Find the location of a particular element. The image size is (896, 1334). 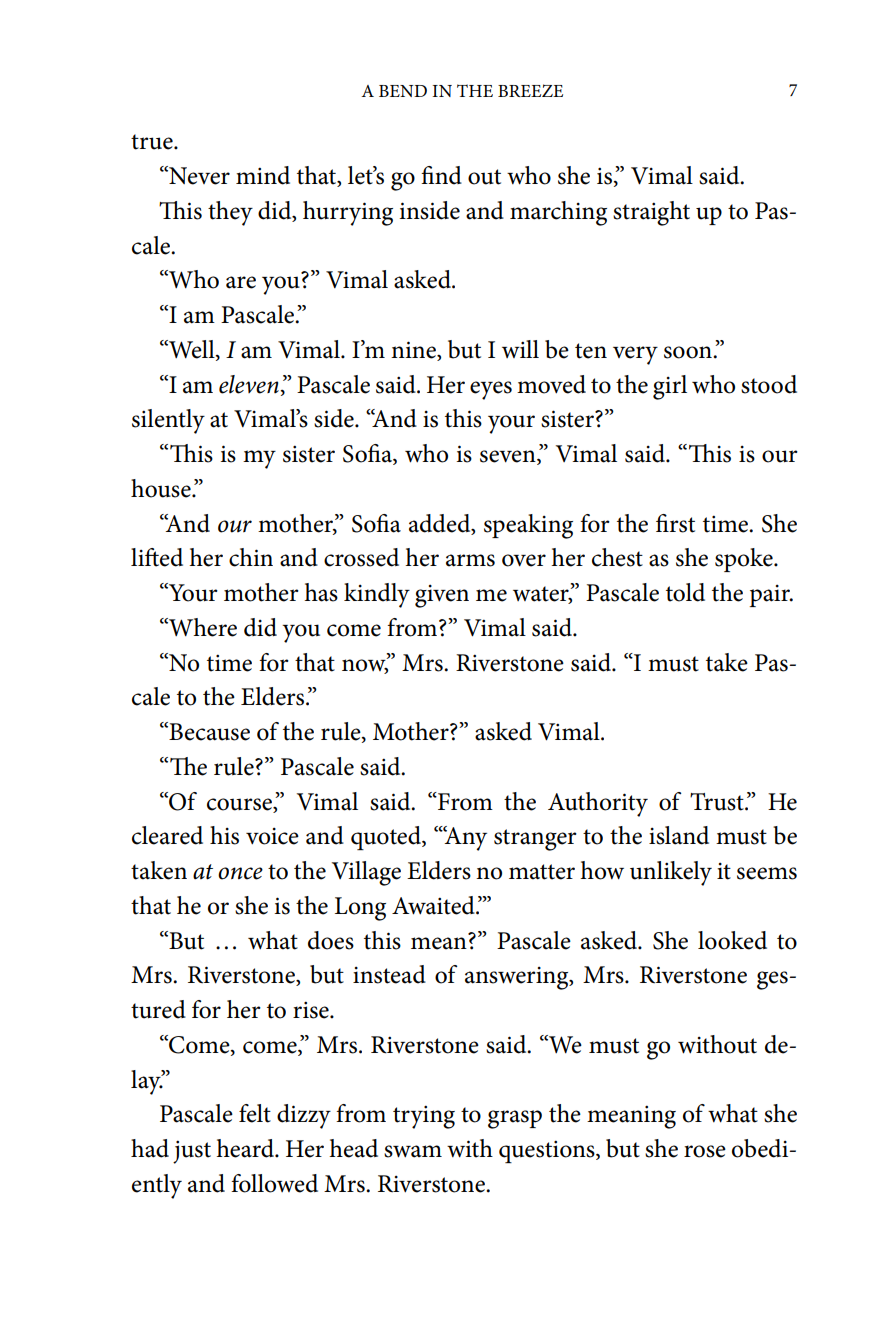

straight is located at coordinates (651, 213).
